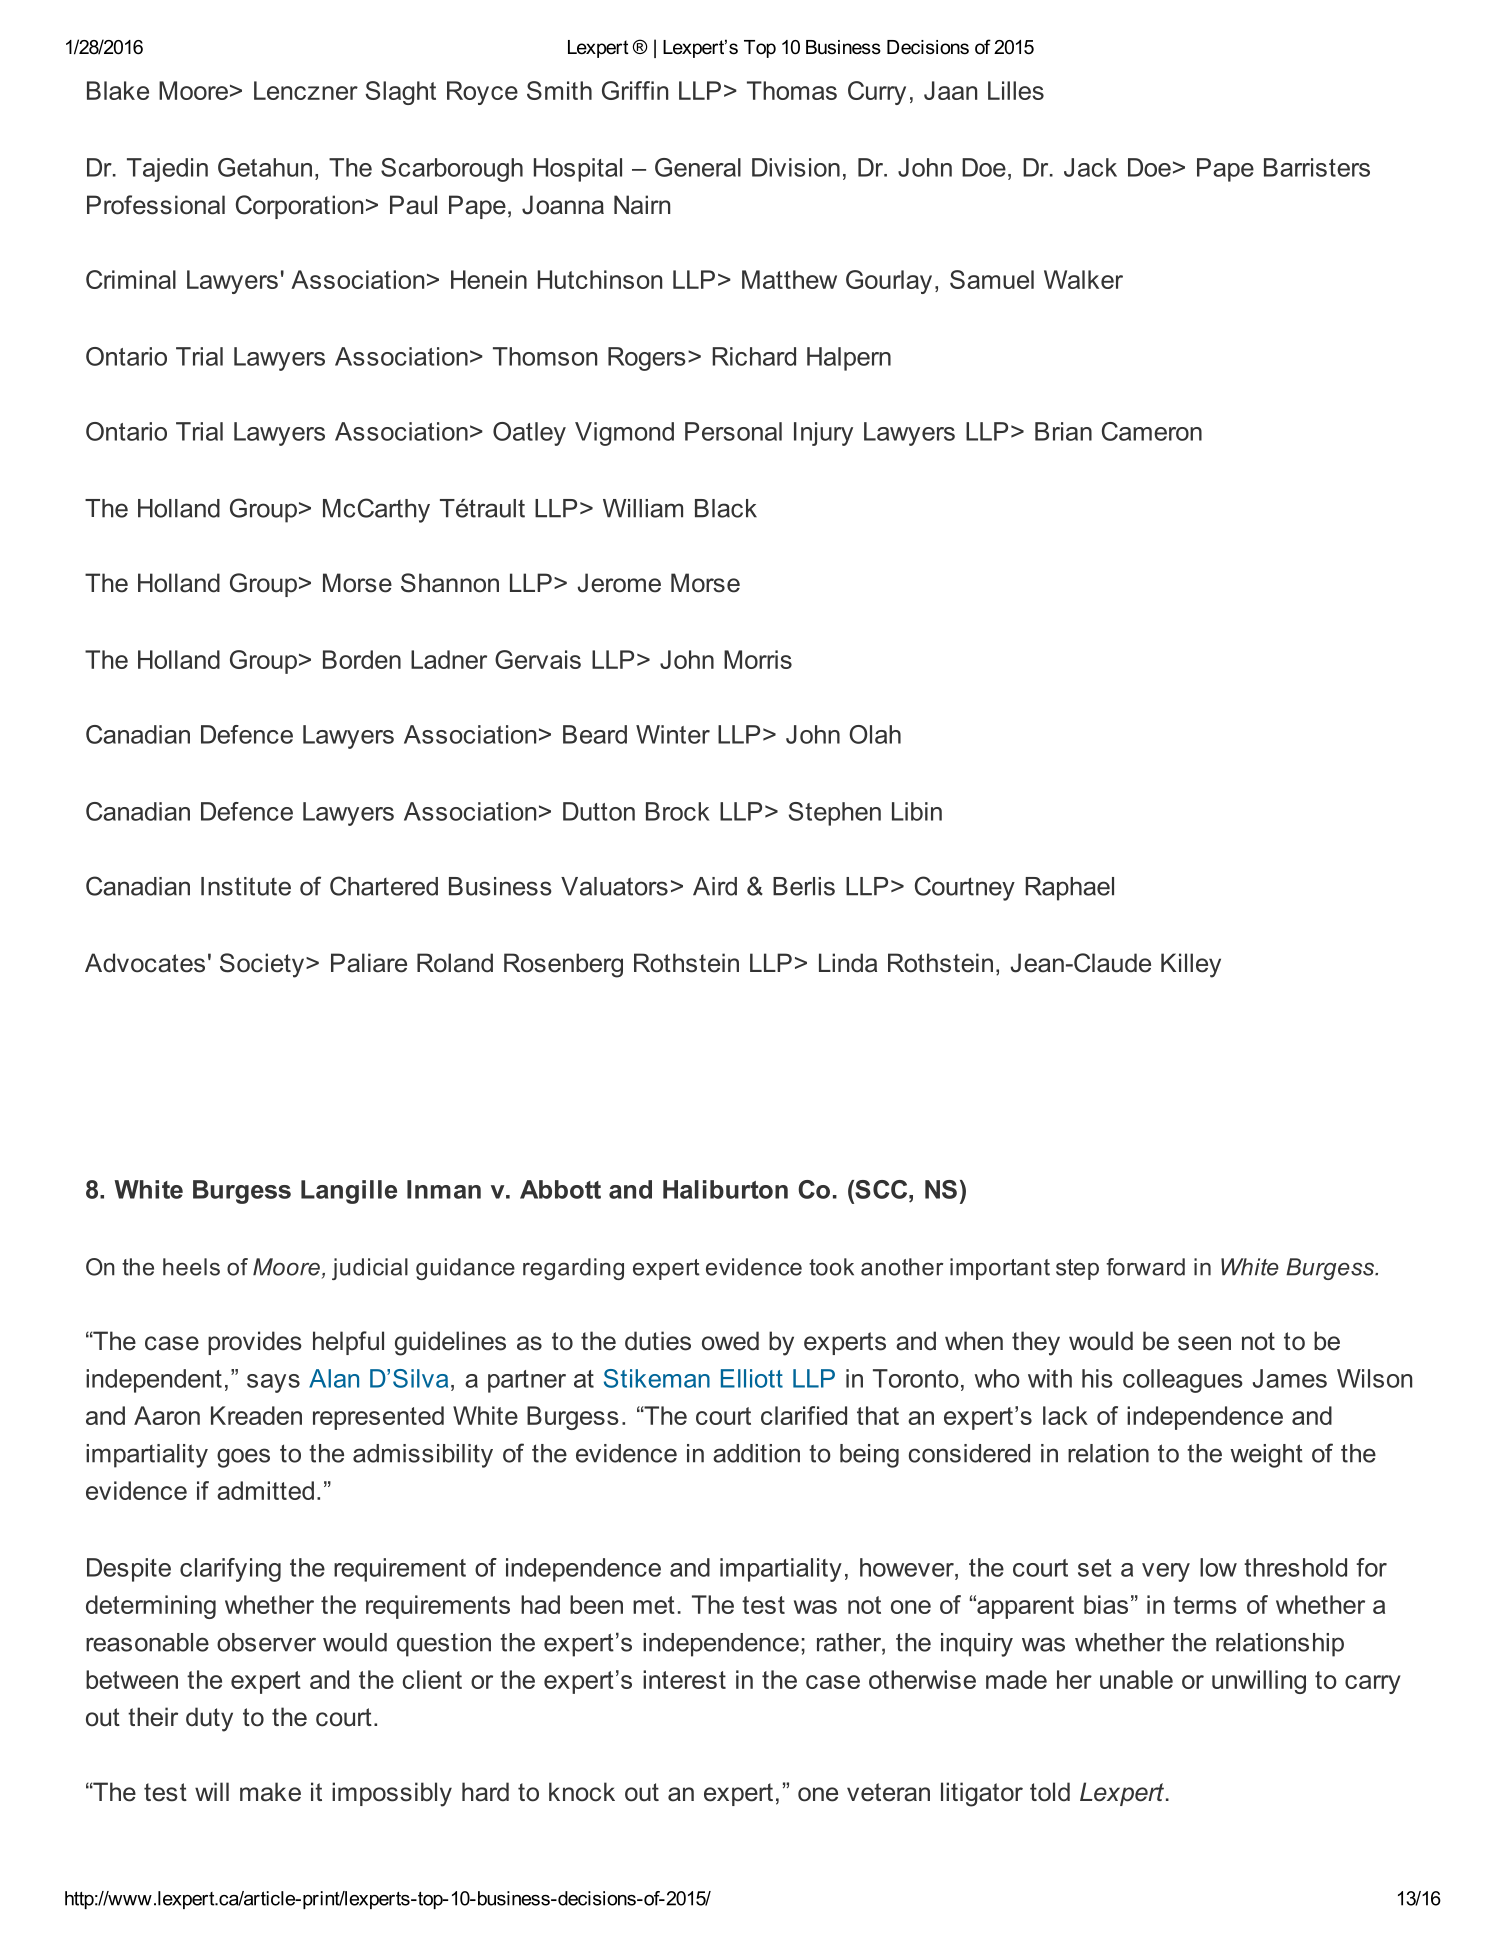  I want to click on Jack, so click(1090, 167).
